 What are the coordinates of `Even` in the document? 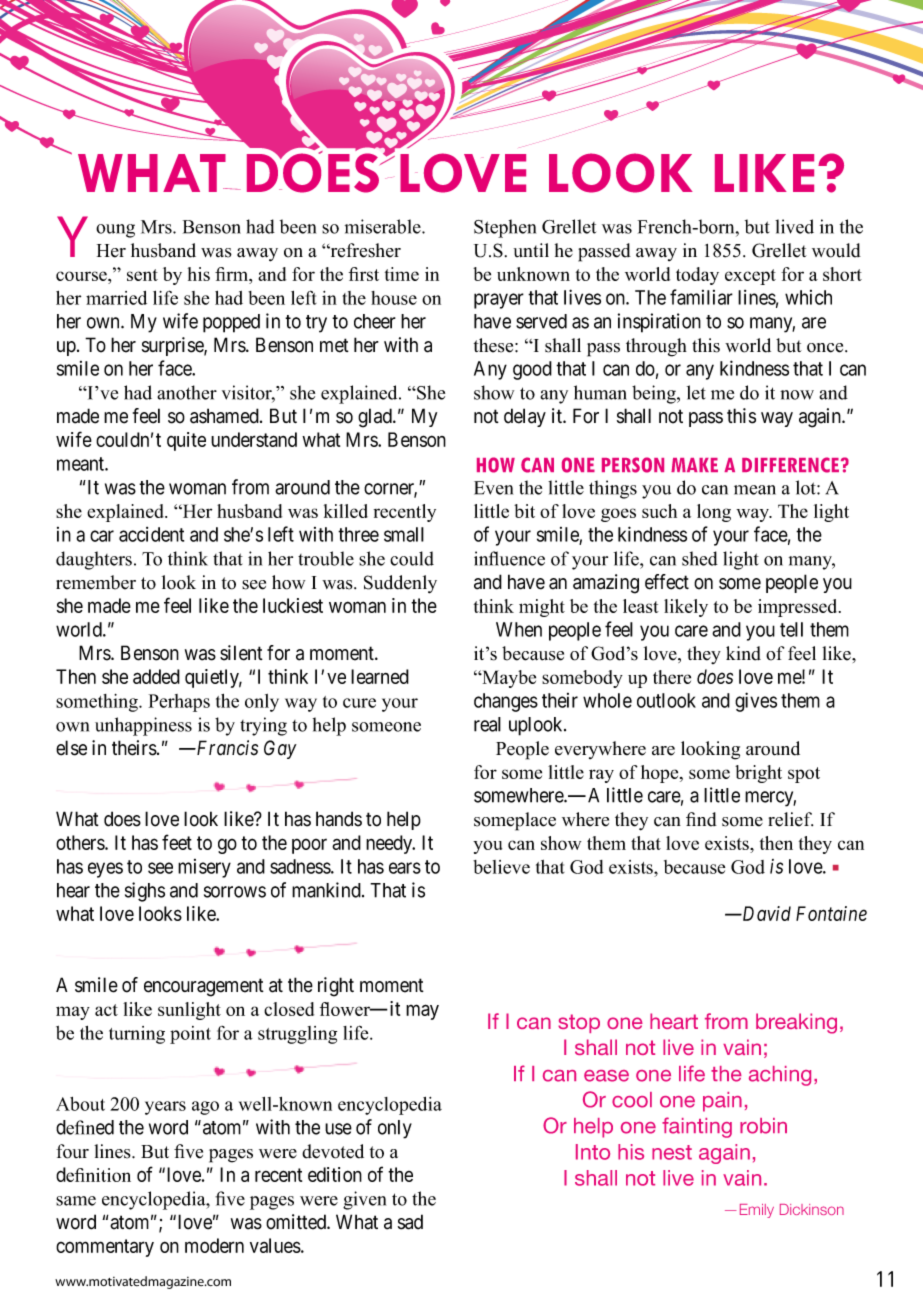 It's located at (493, 488).
